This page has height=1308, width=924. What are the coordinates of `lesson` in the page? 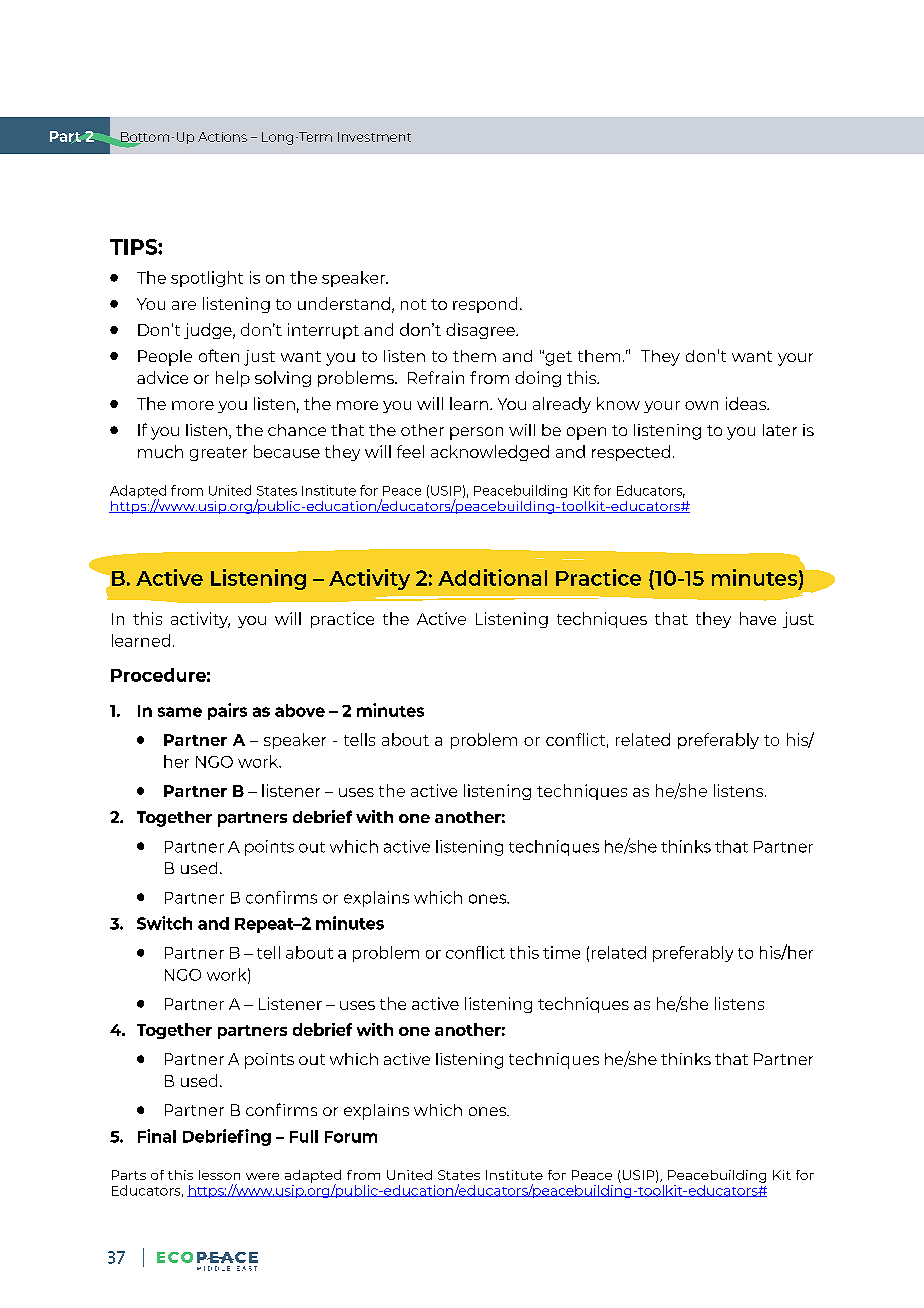 It's located at (219, 1175).
